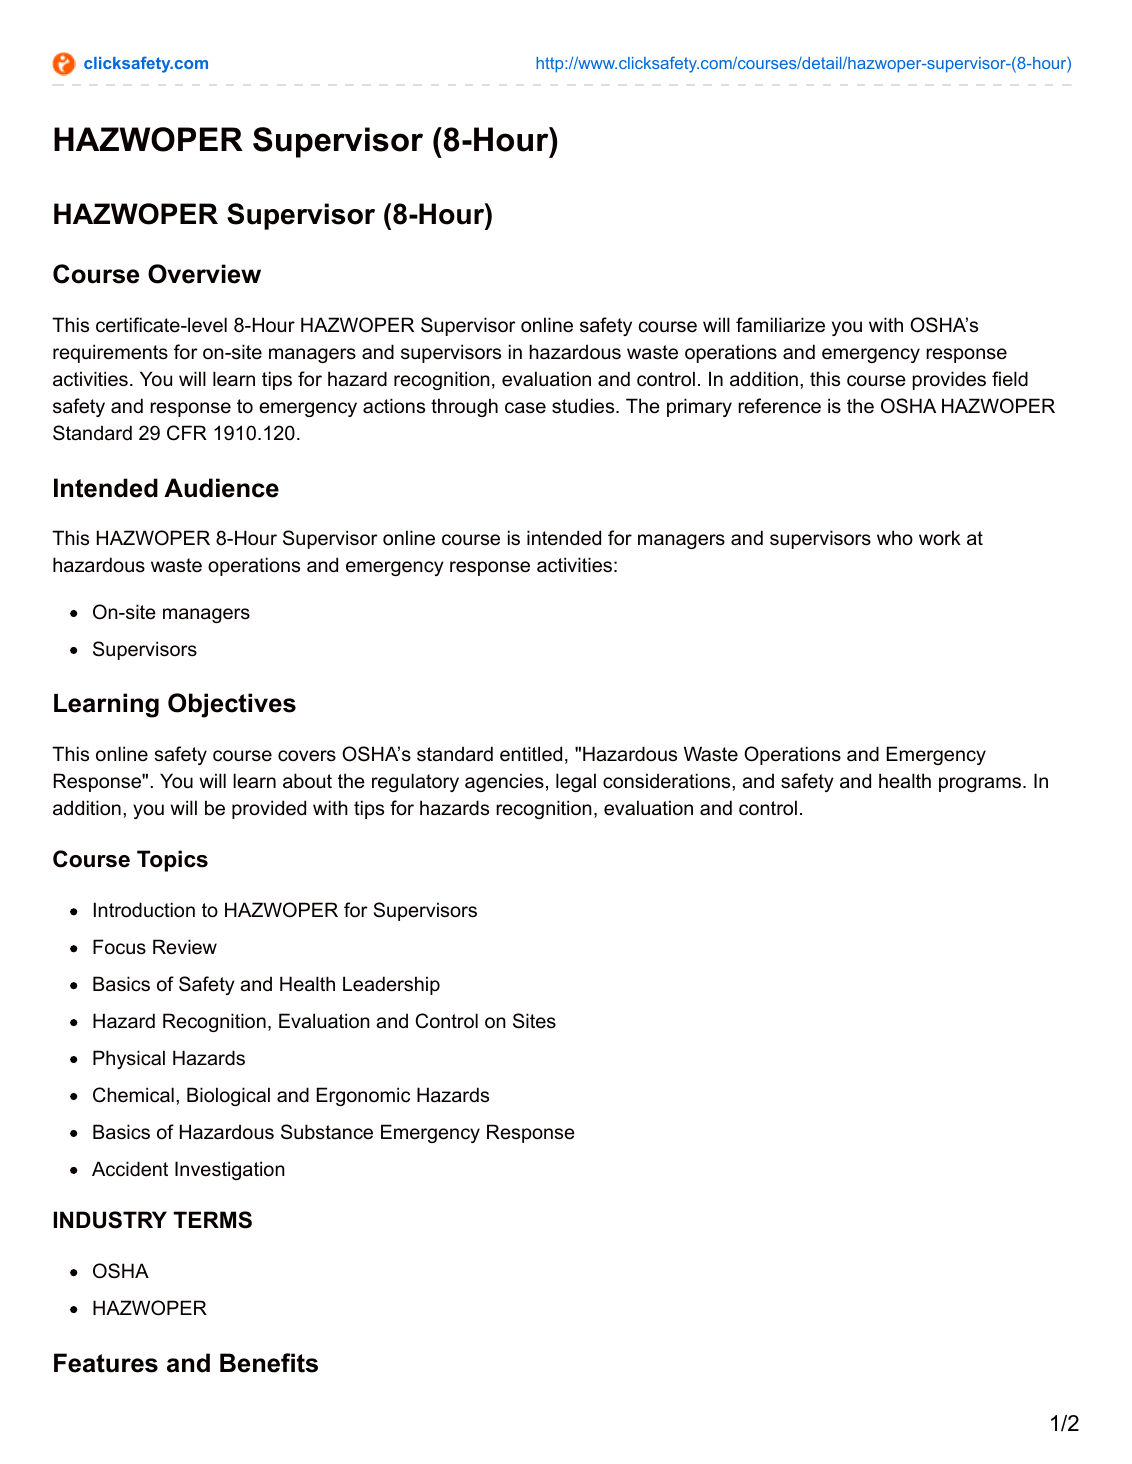 Image resolution: width=1132 pixels, height=1464 pixels. I want to click on Objectives, so click(232, 705).
